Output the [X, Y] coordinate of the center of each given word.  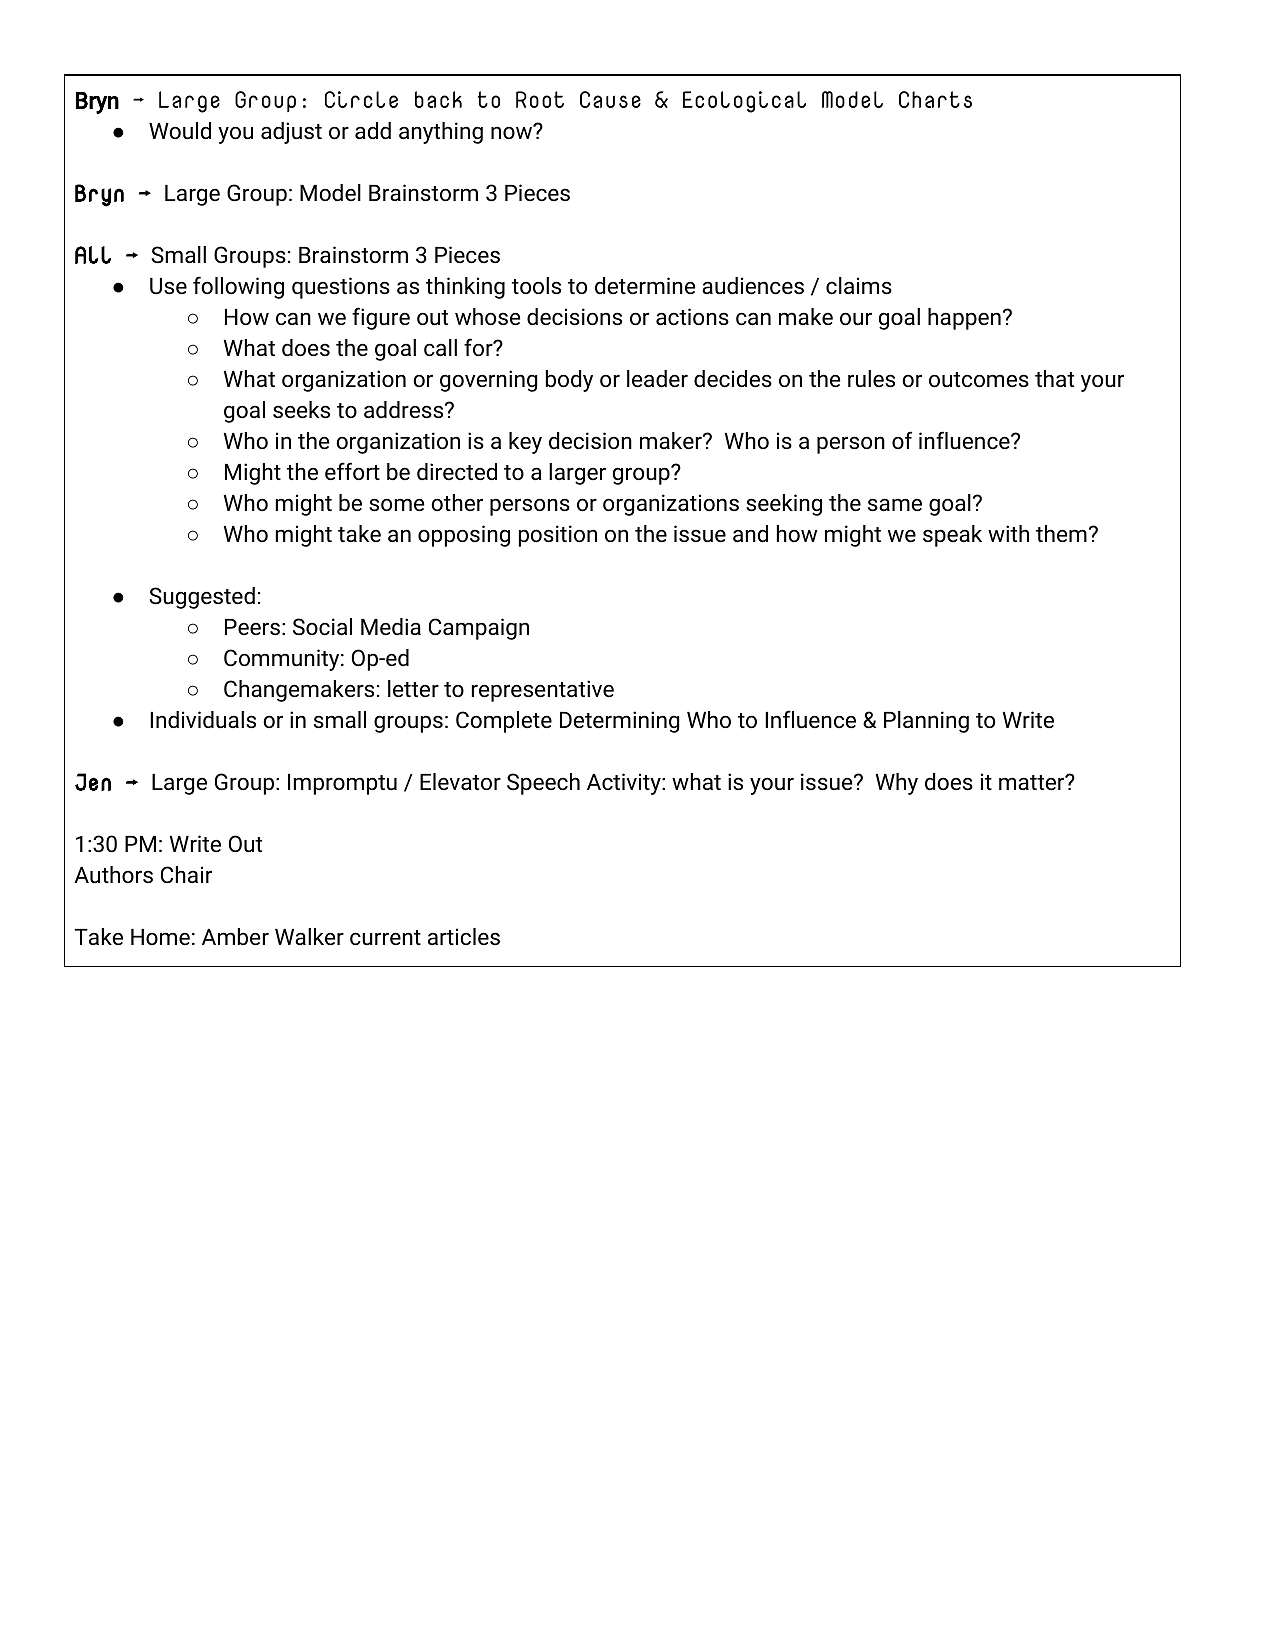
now [513, 132]
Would [180, 131]
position [558, 536]
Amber [235, 937]
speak [952, 536]
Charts [935, 99]
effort [352, 471]
